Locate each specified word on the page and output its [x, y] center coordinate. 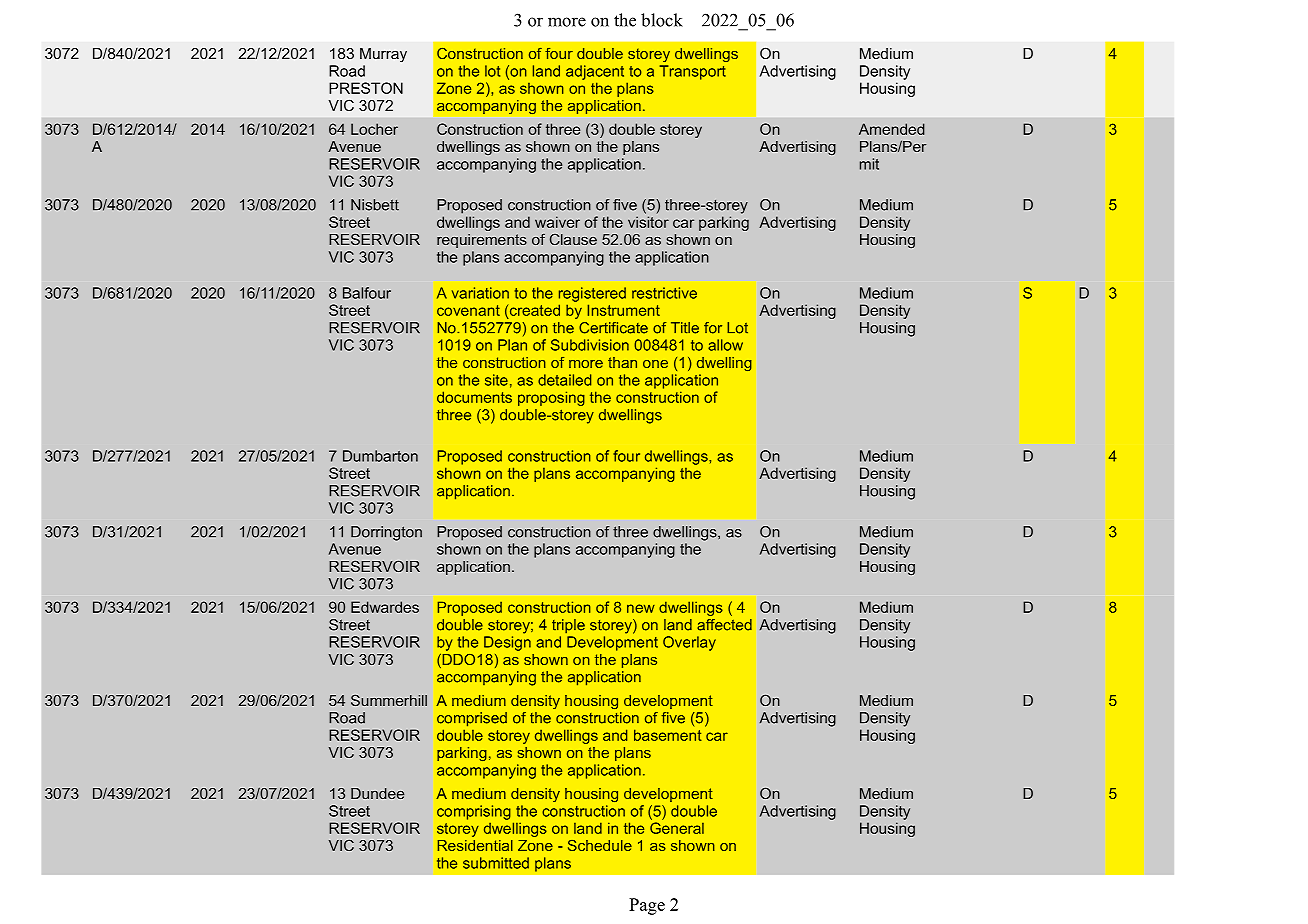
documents [474, 397]
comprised [472, 719]
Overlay [689, 643]
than [622, 362]
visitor [648, 222]
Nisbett [375, 205]
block [662, 20]
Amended [892, 129]
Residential [475, 845]
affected [724, 625]
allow [725, 345]
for [713, 328]
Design [507, 643]
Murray [383, 55]
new [641, 608]
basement [668, 735]
